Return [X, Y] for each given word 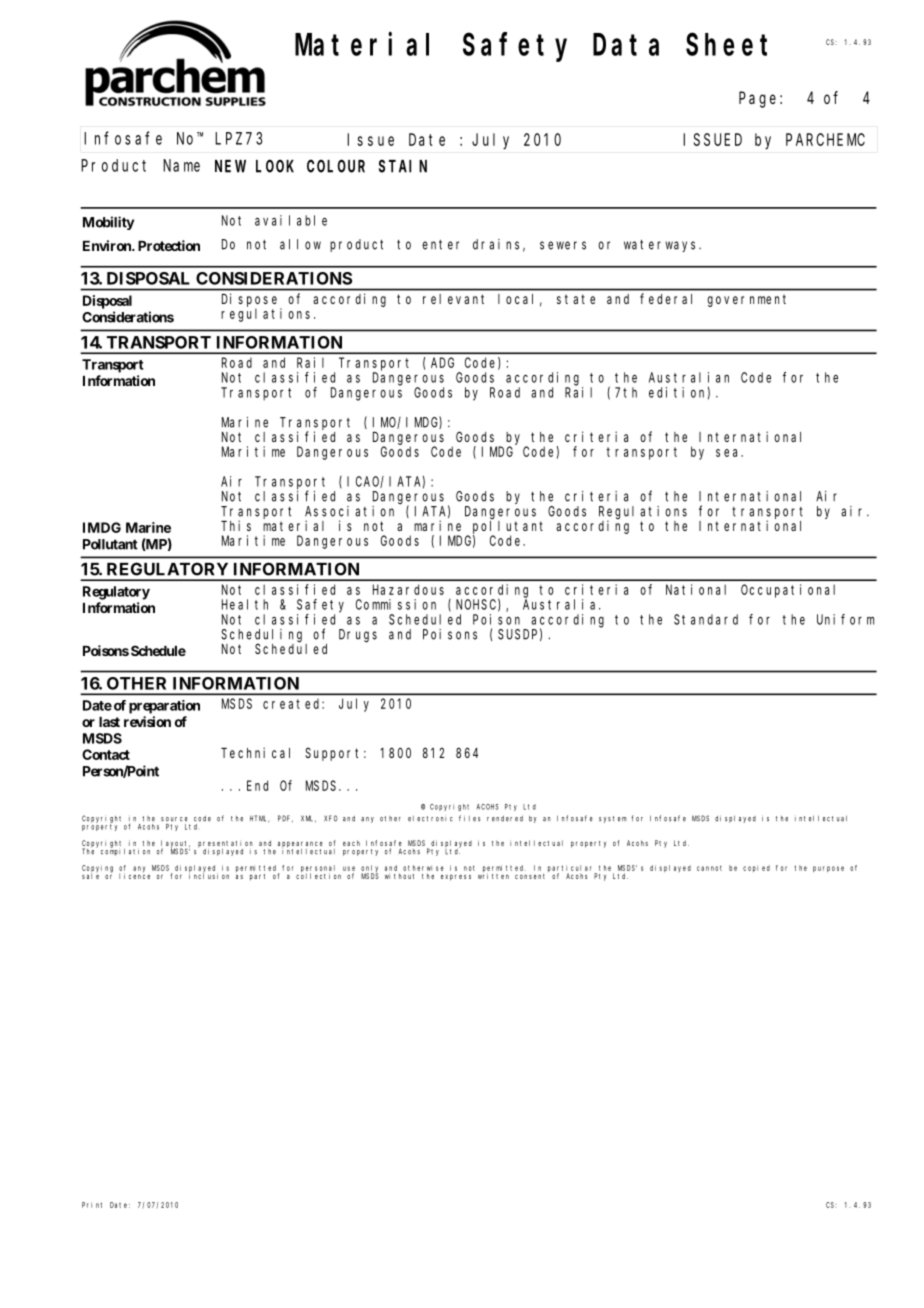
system [613, 819]
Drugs [358, 636]
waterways [662, 246]
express [456, 877]
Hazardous [408, 589]
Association [349, 511]
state [576, 299]
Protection [169, 245]
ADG [442, 362]
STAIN [403, 166]
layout [175, 845]
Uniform [845, 619]
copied [756, 868]
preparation [164, 707]
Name [181, 165]
